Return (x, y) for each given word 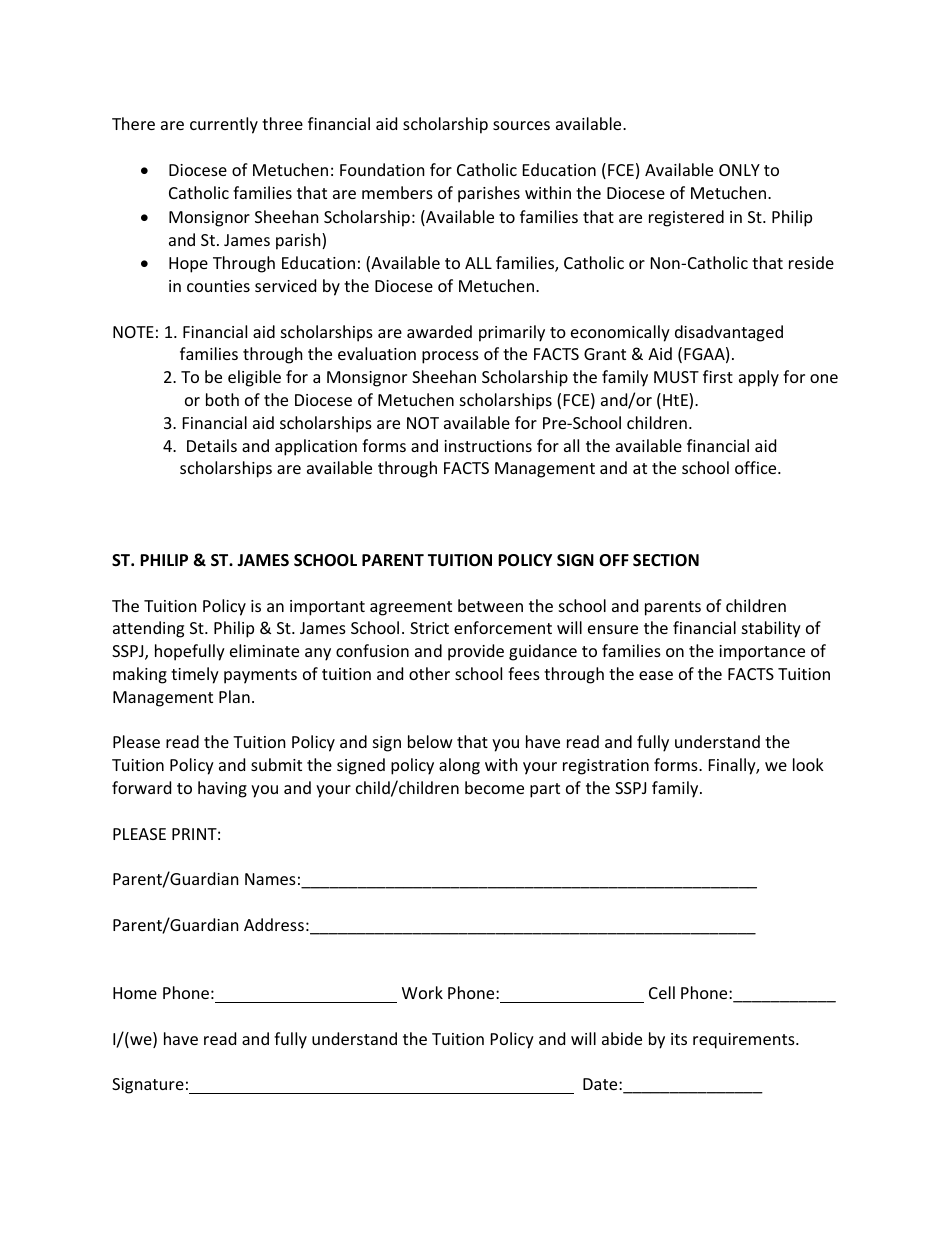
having (222, 789)
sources (521, 125)
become (494, 787)
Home (135, 993)
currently (224, 125)
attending (148, 629)
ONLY (739, 170)
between (490, 605)
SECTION (666, 560)
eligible (254, 378)
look (808, 764)
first (718, 376)
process (450, 357)
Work (422, 992)
